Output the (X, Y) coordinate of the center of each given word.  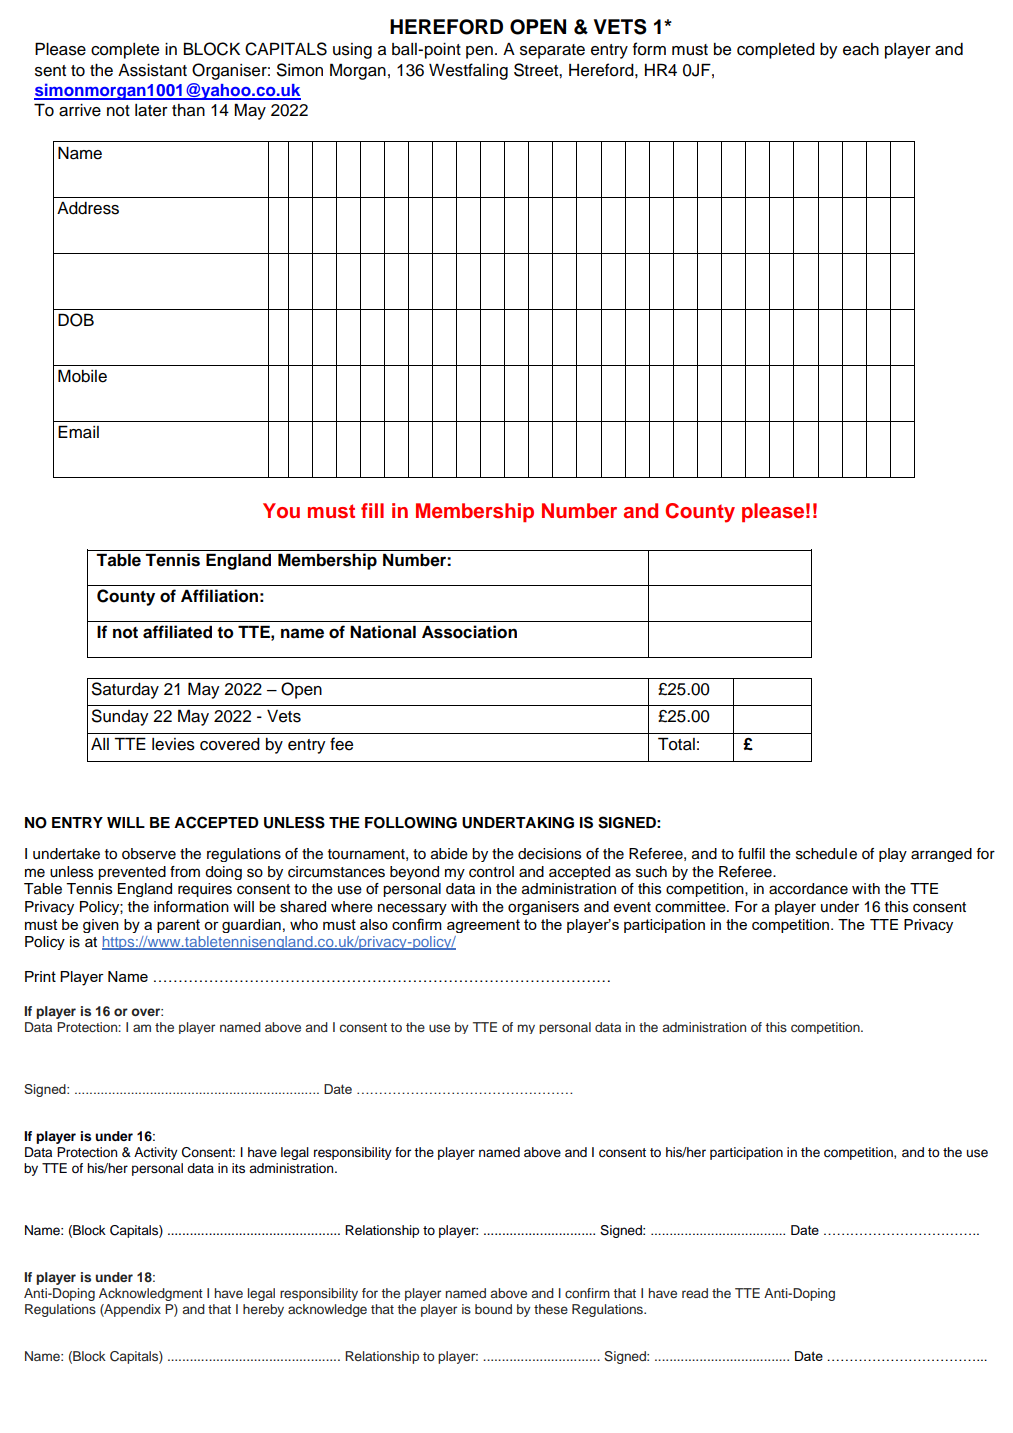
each (861, 49)
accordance (808, 889)
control (491, 872)
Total (676, 744)
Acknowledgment (151, 1294)
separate (552, 51)
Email (78, 432)
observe (149, 854)
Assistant (152, 70)
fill (372, 510)
